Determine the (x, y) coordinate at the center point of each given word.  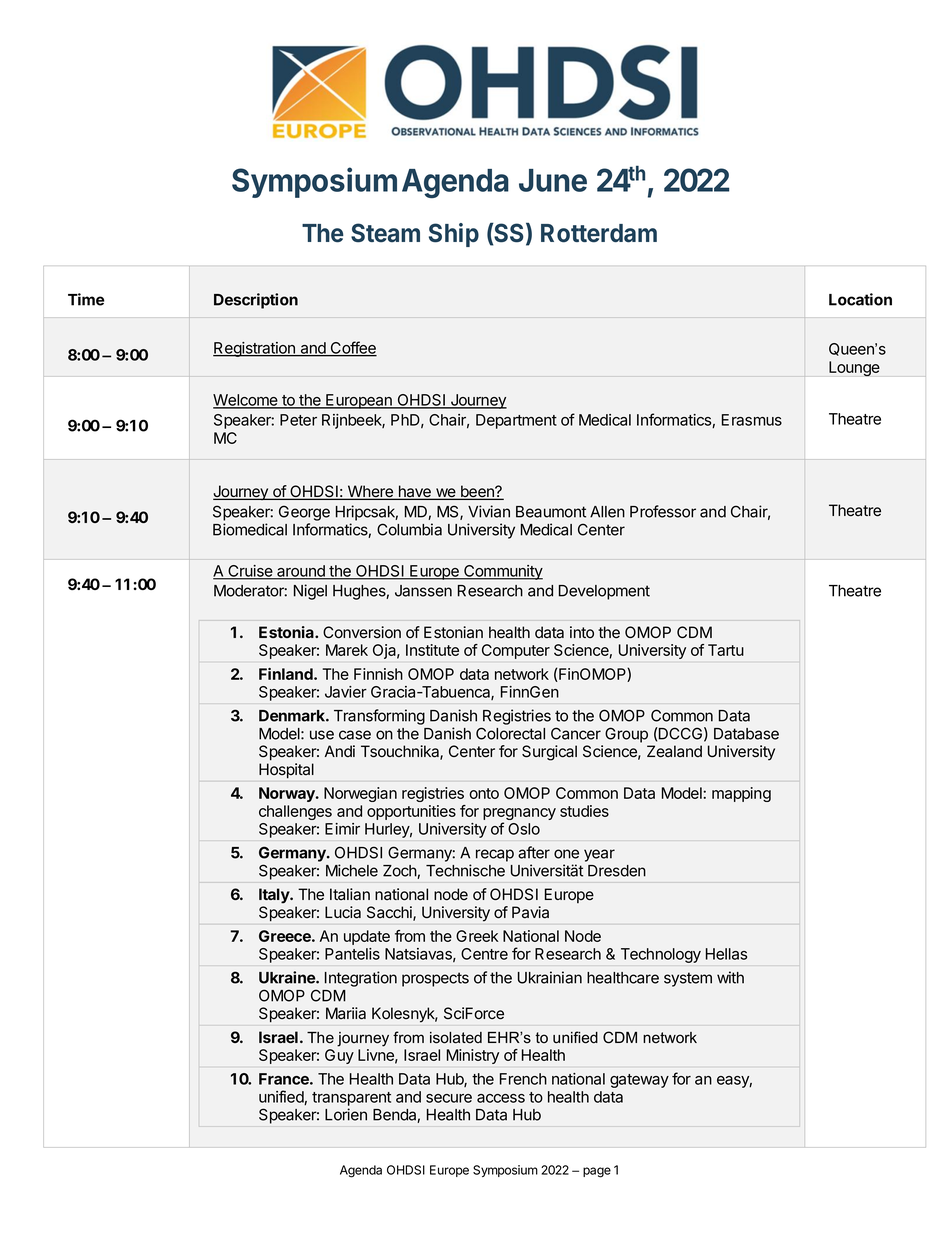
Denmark (293, 716)
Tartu (726, 650)
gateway (639, 1081)
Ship (454, 235)
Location (860, 299)
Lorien (346, 1114)
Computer (516, 651)
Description (256, 301)
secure (449, 1098)
